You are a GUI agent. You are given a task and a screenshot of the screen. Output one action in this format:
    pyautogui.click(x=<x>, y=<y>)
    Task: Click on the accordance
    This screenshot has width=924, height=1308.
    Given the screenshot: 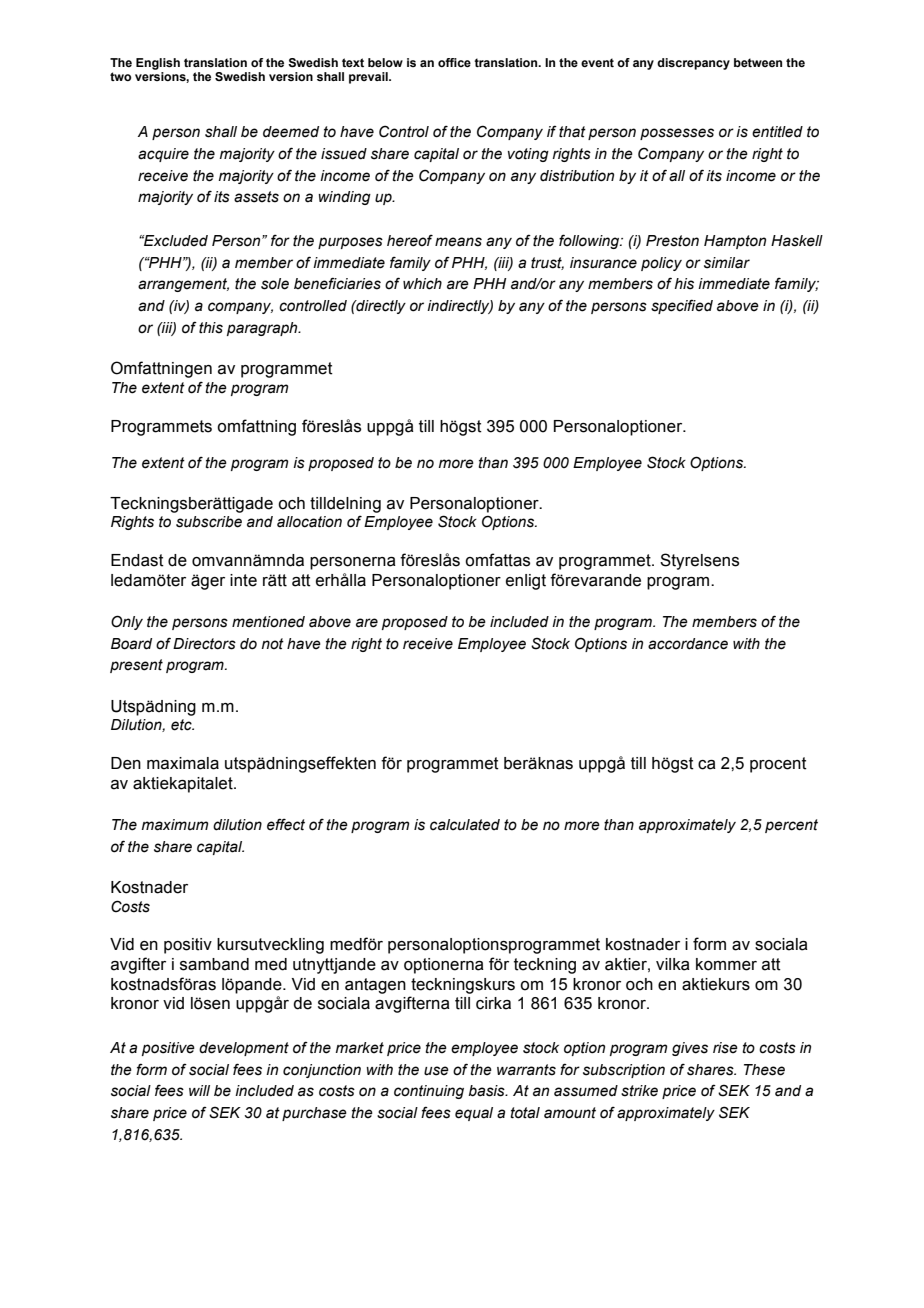 What is the action you would take?
    pyautogui.click(x=688, y=644)
